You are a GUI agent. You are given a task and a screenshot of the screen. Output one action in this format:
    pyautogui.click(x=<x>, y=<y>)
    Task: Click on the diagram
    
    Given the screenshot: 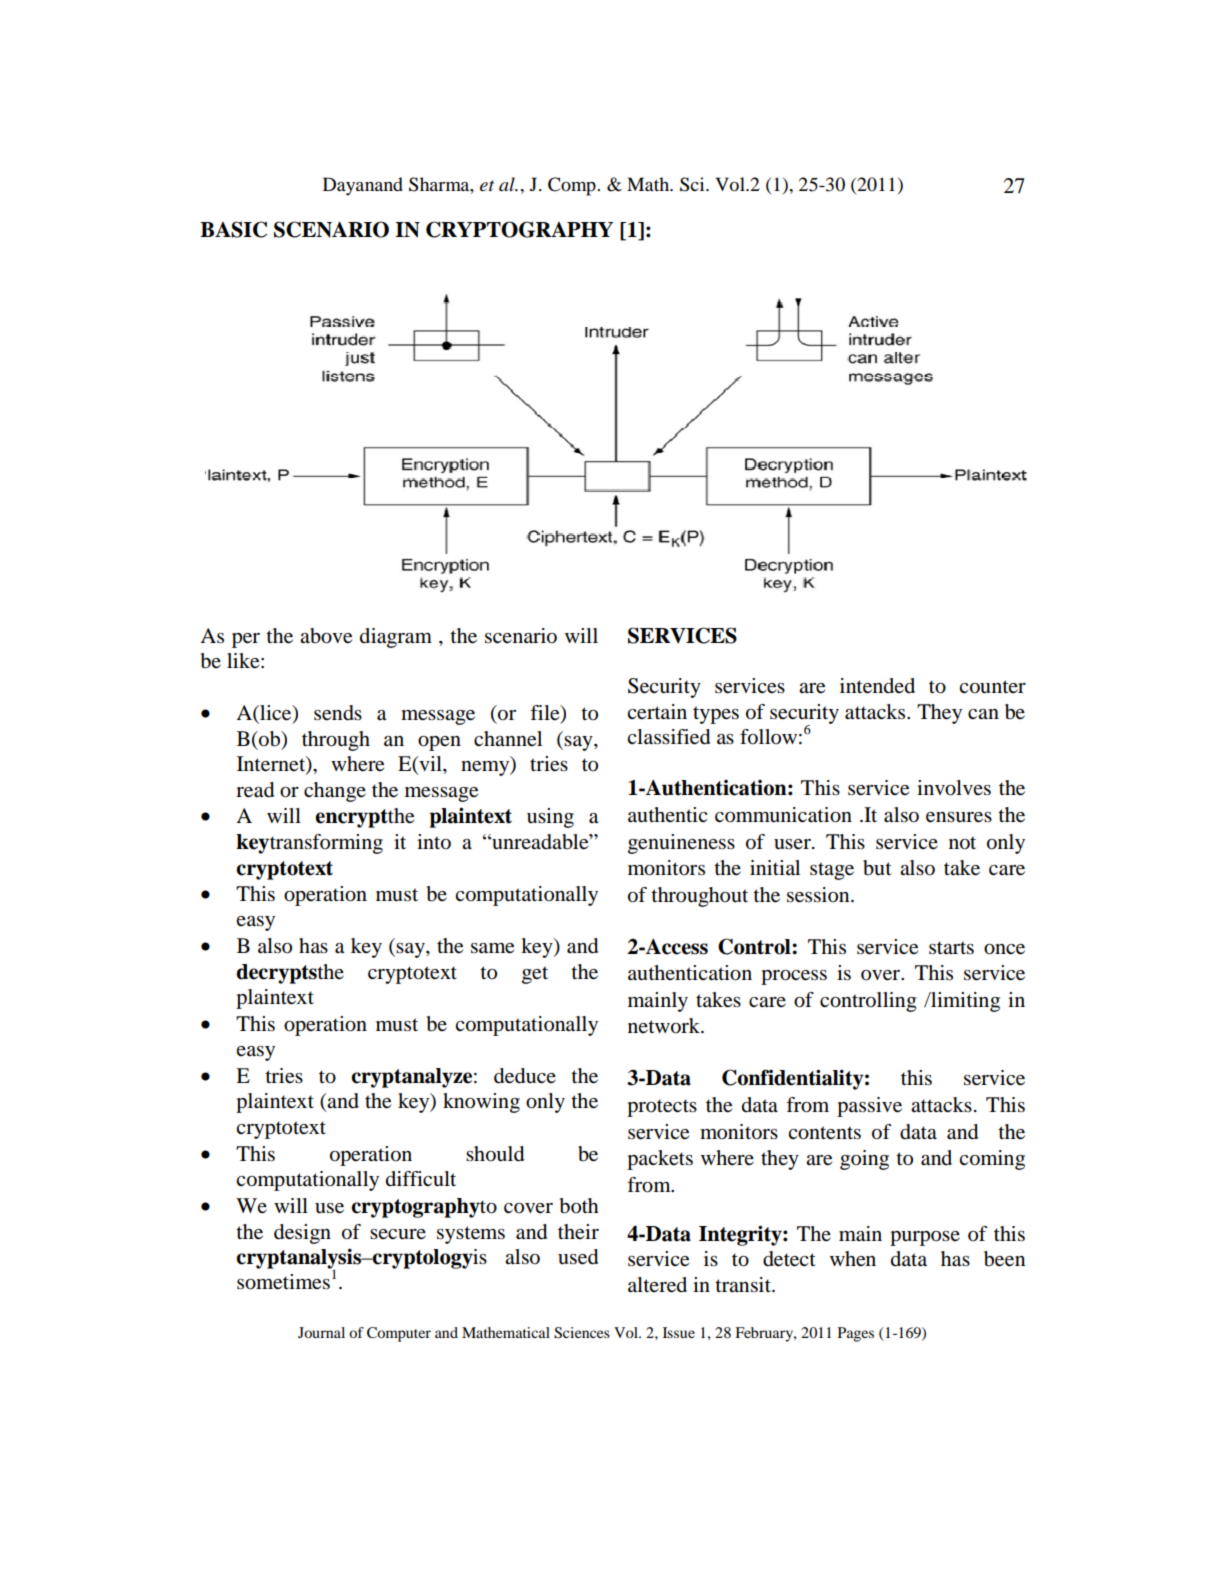 What is the action you would take?
    pyautogui.click(x=396, y=638)
